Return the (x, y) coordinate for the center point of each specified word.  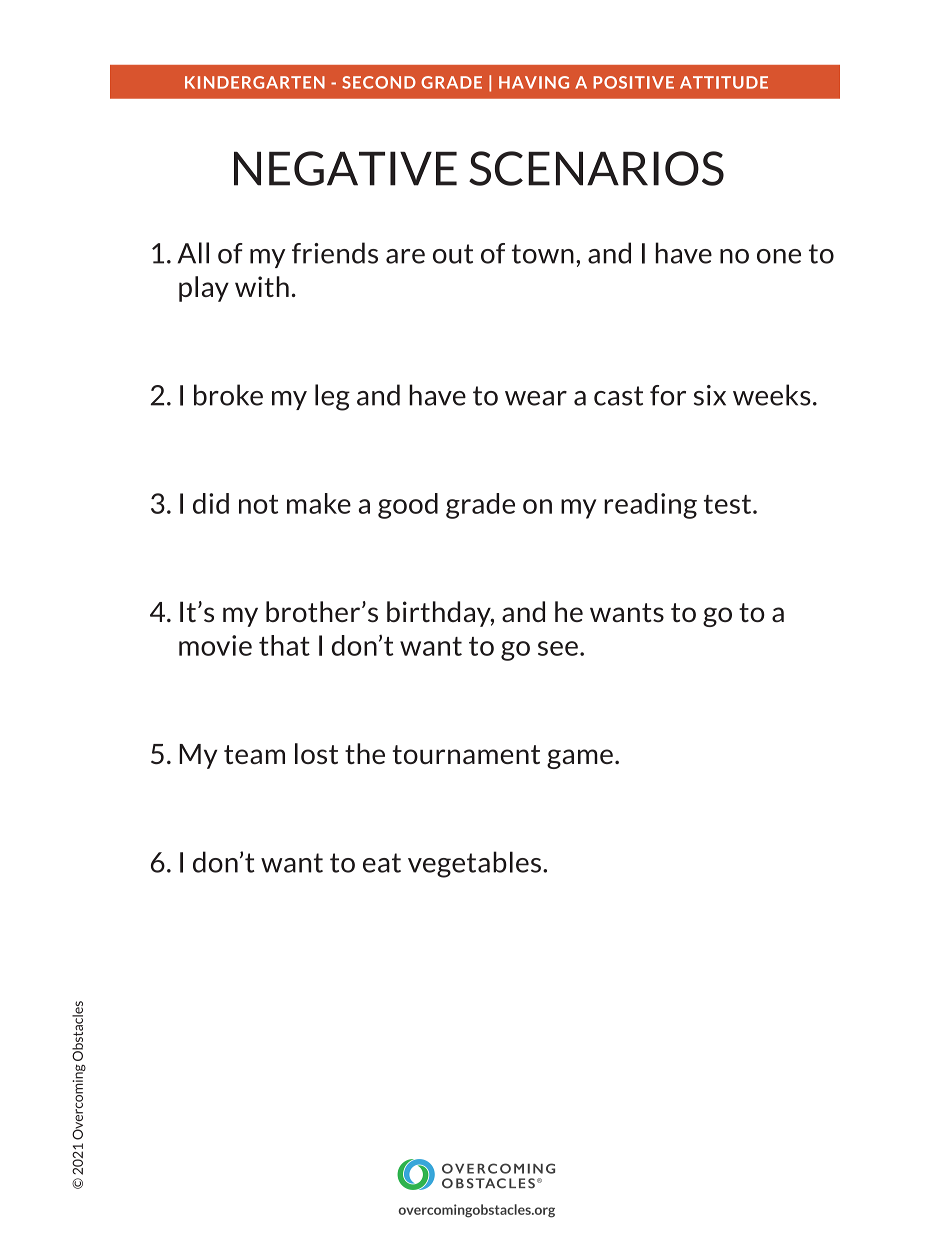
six (710, 395)
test (729, 504)
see (558, 648)
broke (228, 395)
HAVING (534, 82)
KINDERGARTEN (255, 82)
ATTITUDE (724, 82)
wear (536, 398)
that (284, 645)
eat (382, 863)
